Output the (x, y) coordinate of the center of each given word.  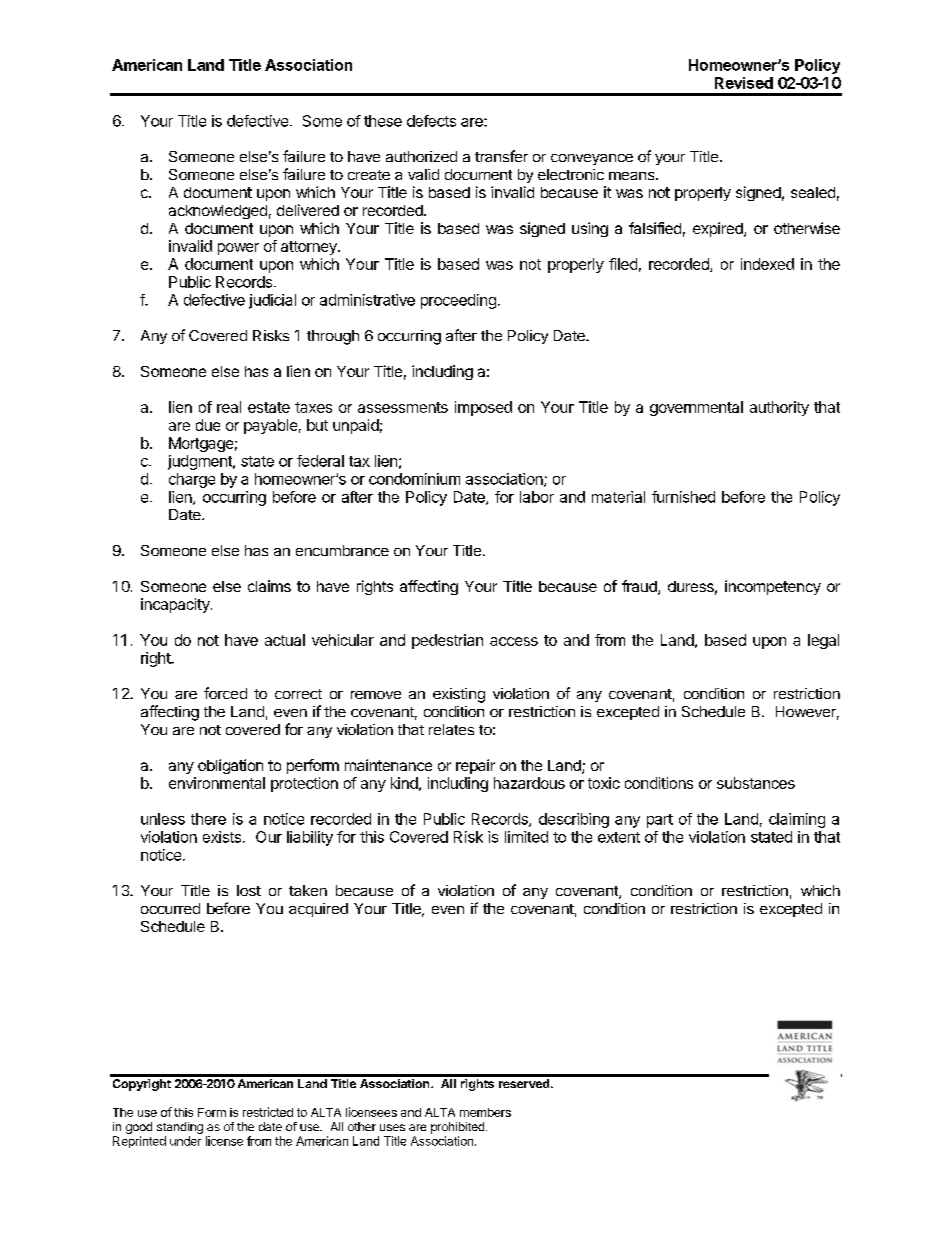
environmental (217, 783)
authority (779, 408)
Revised (744, 83)
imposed (483, 408)
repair (475, 766)
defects (431, 121)
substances (756, 783)
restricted (268, 1112)
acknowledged (218, 212)
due (208, 425)
